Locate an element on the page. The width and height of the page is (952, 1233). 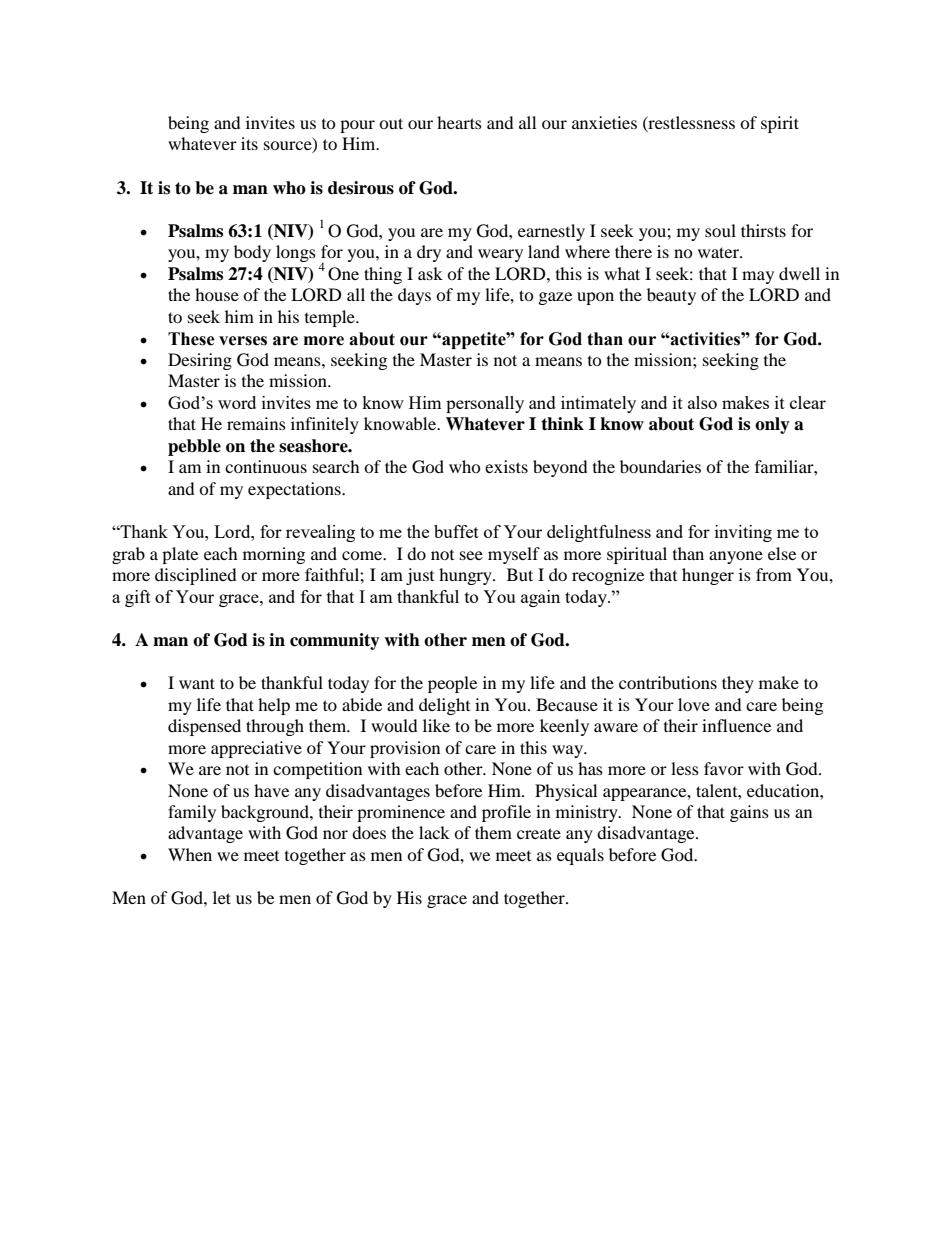
beauty is located at coordinates (671, 296).
